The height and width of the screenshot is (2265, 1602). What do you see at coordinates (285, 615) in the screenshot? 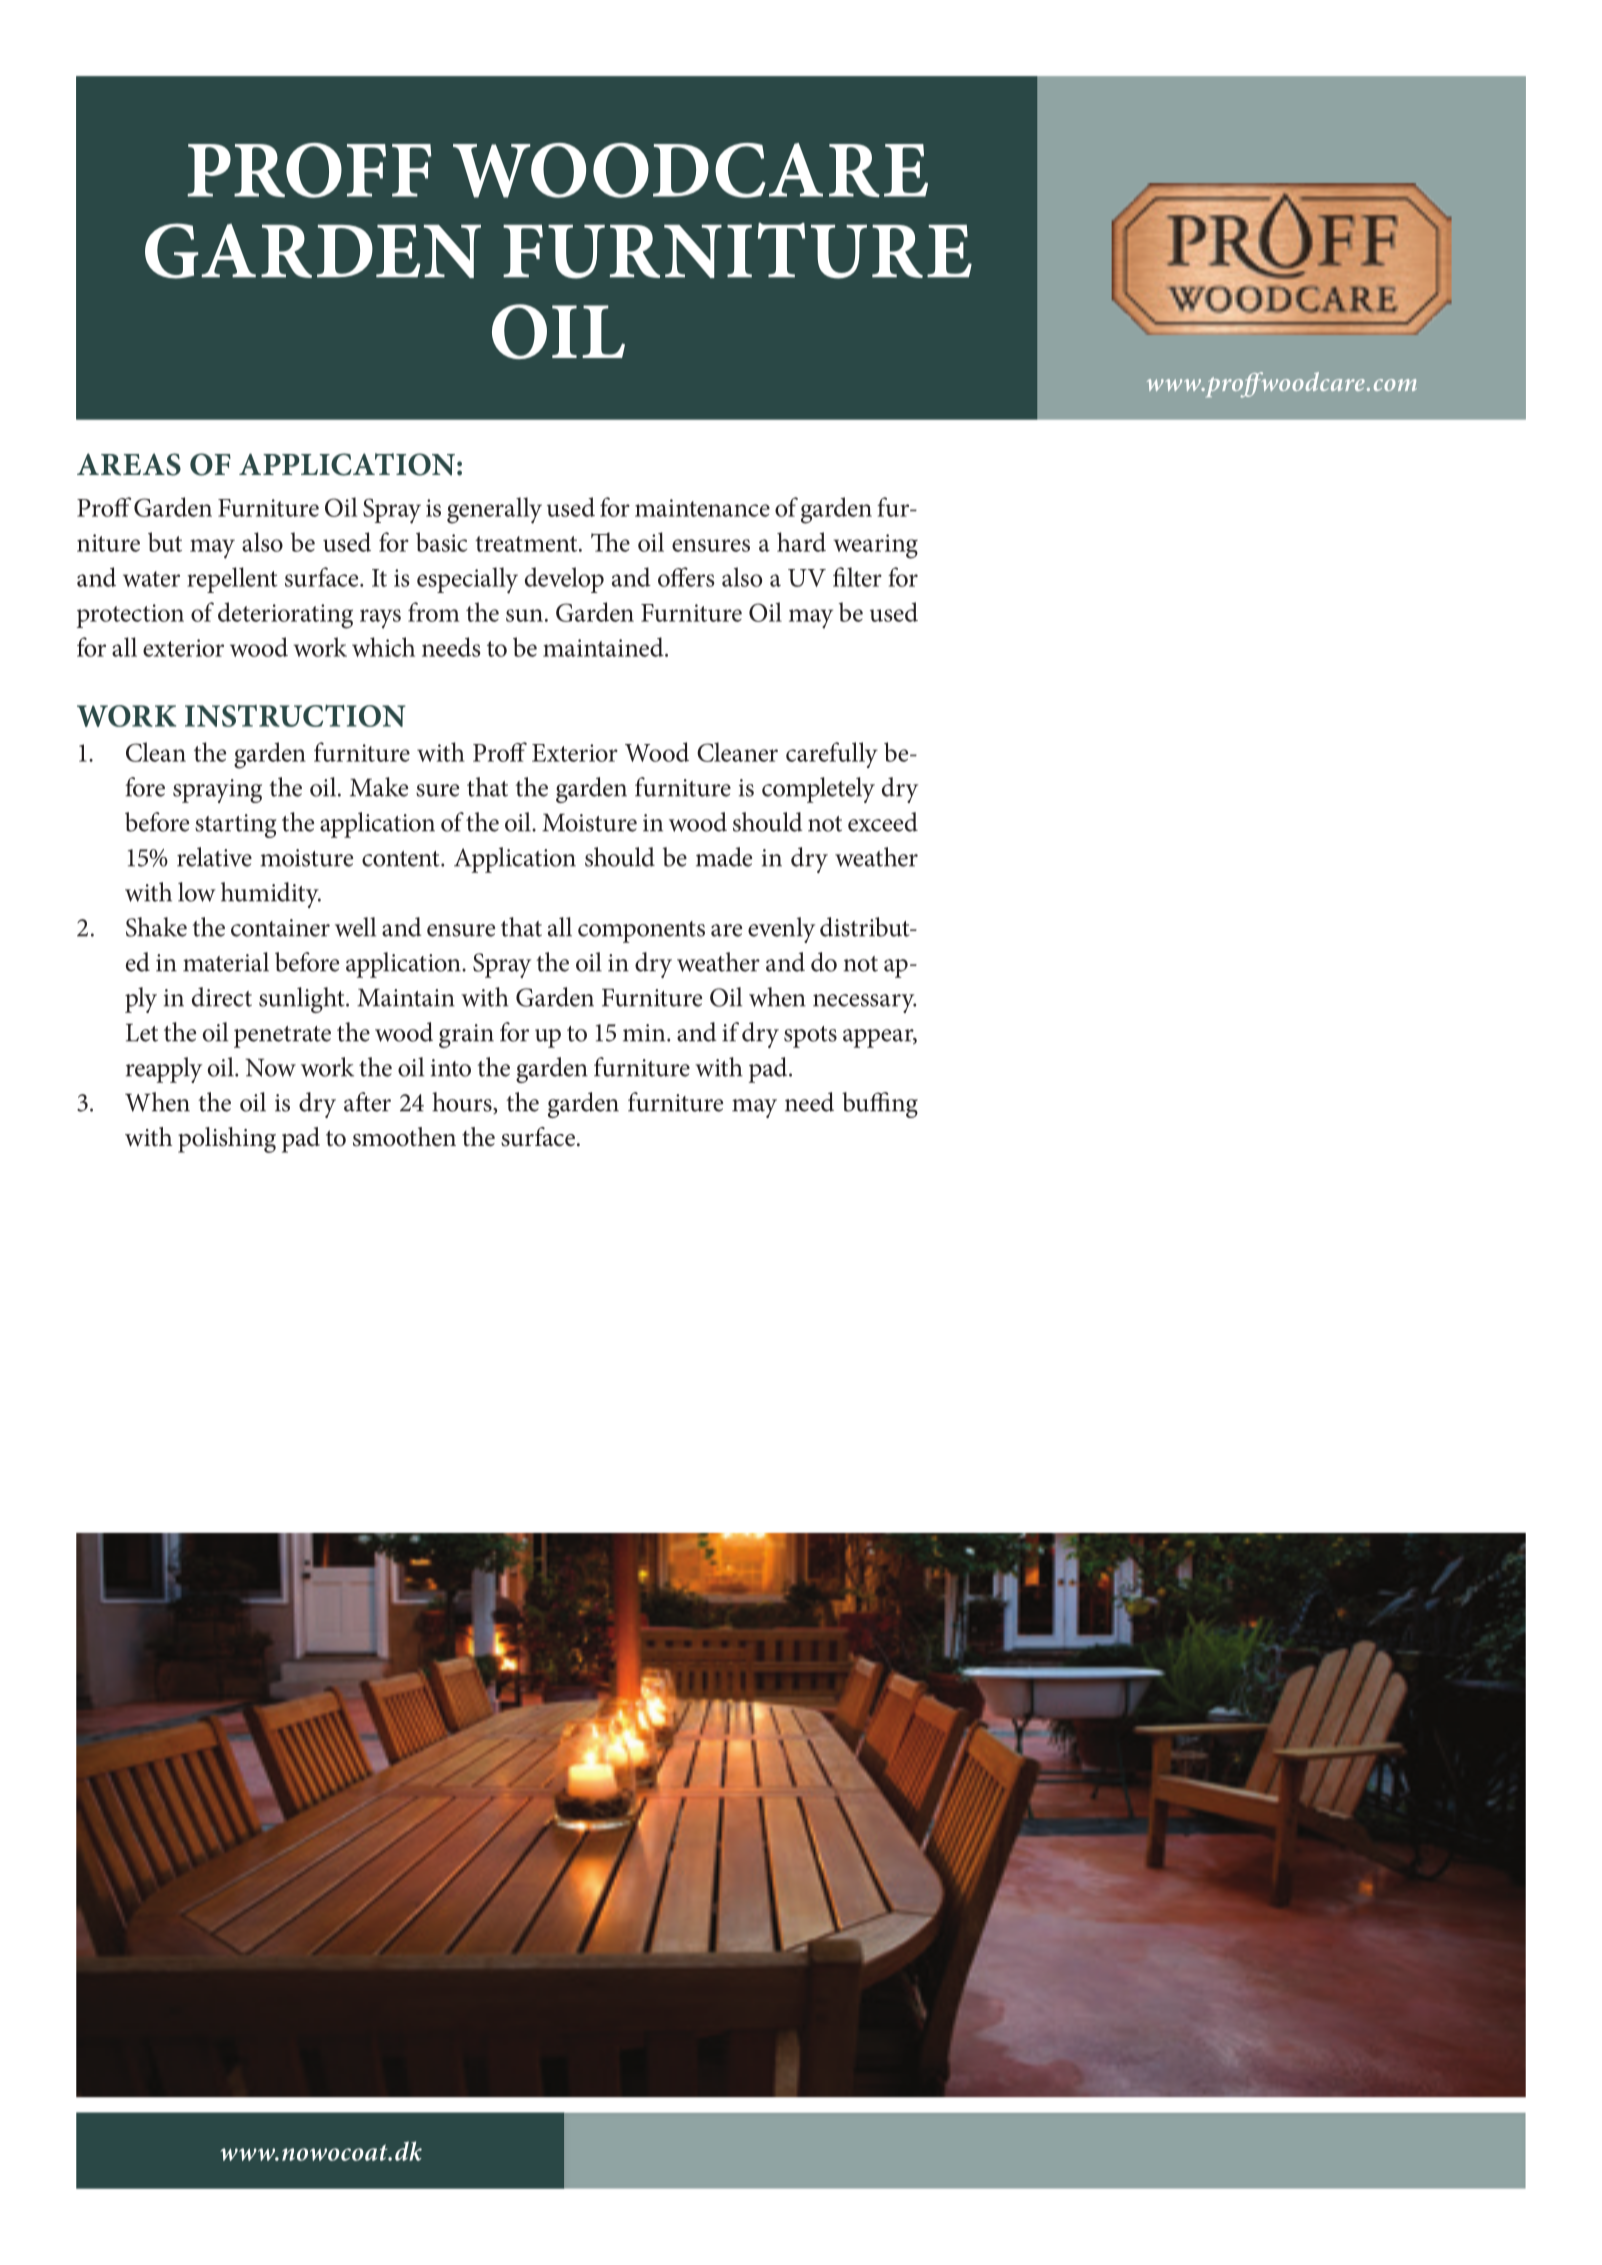
I see `deteriorating` at bounding box center [285, 615].
